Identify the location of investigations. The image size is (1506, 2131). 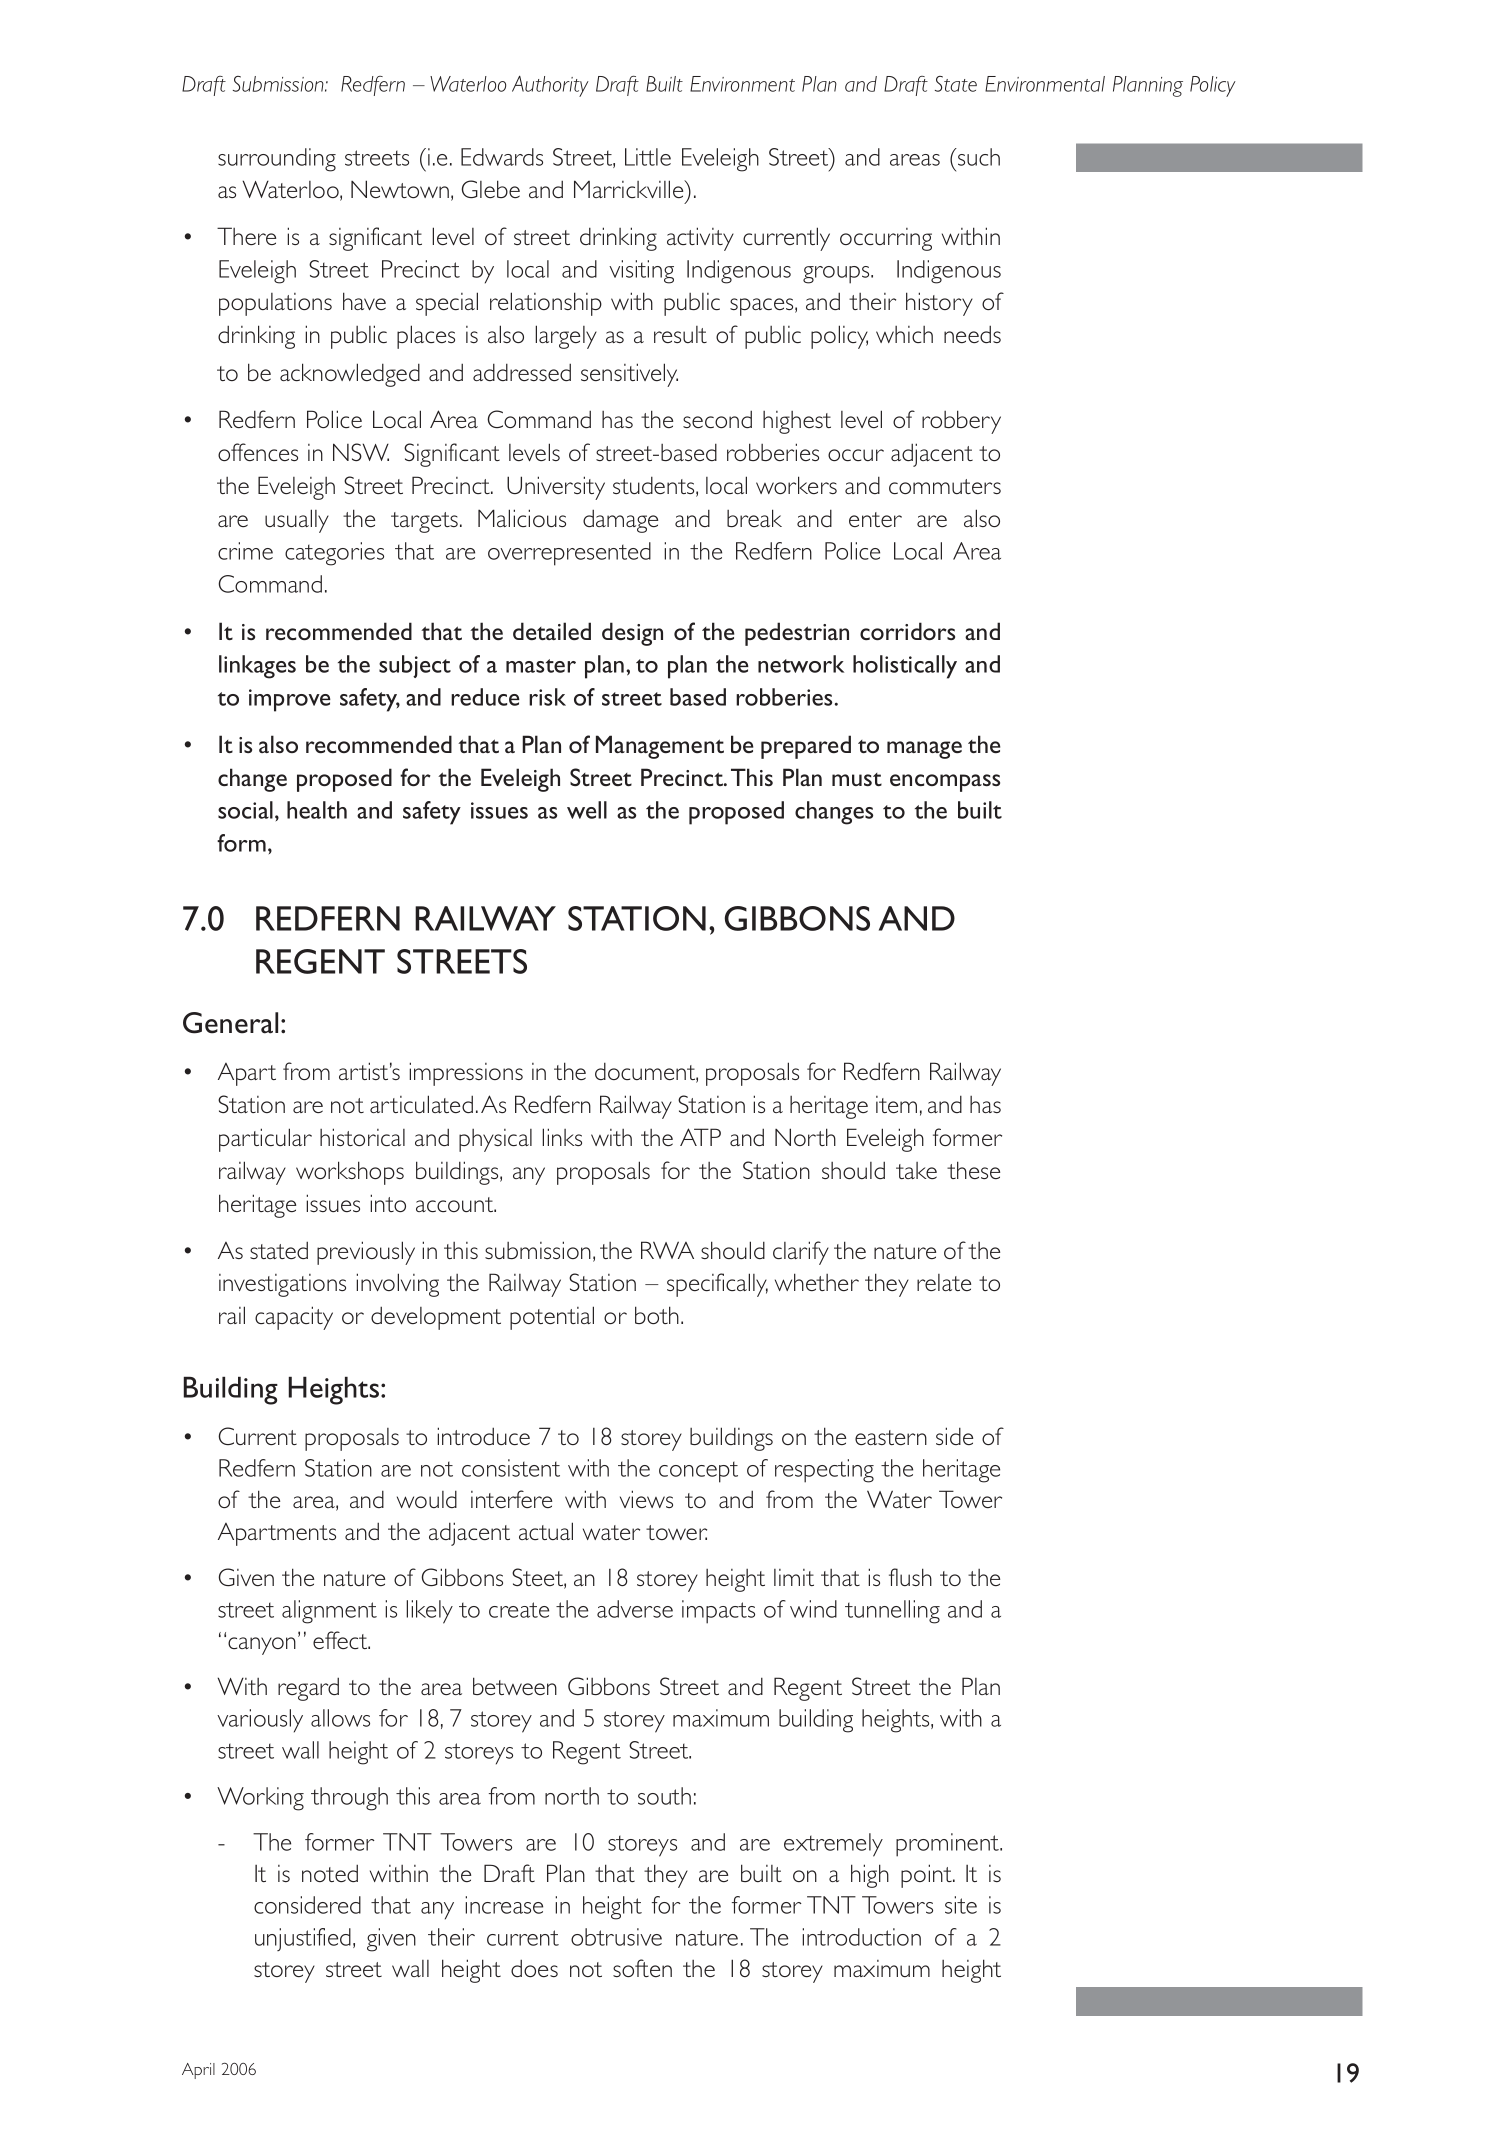
(282, 1285).
